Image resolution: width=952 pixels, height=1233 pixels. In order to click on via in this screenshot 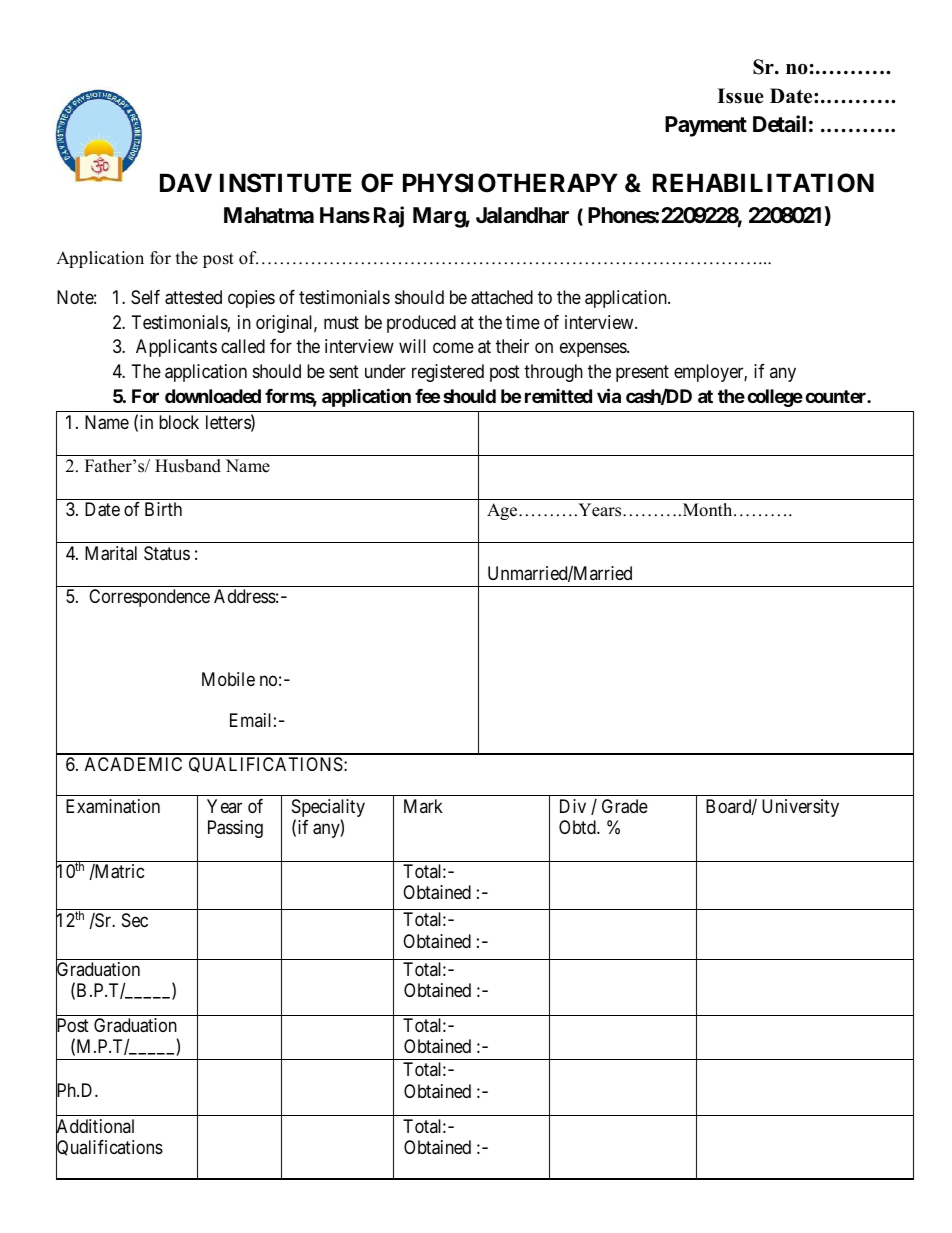, I will do `click(609, 395)`.
